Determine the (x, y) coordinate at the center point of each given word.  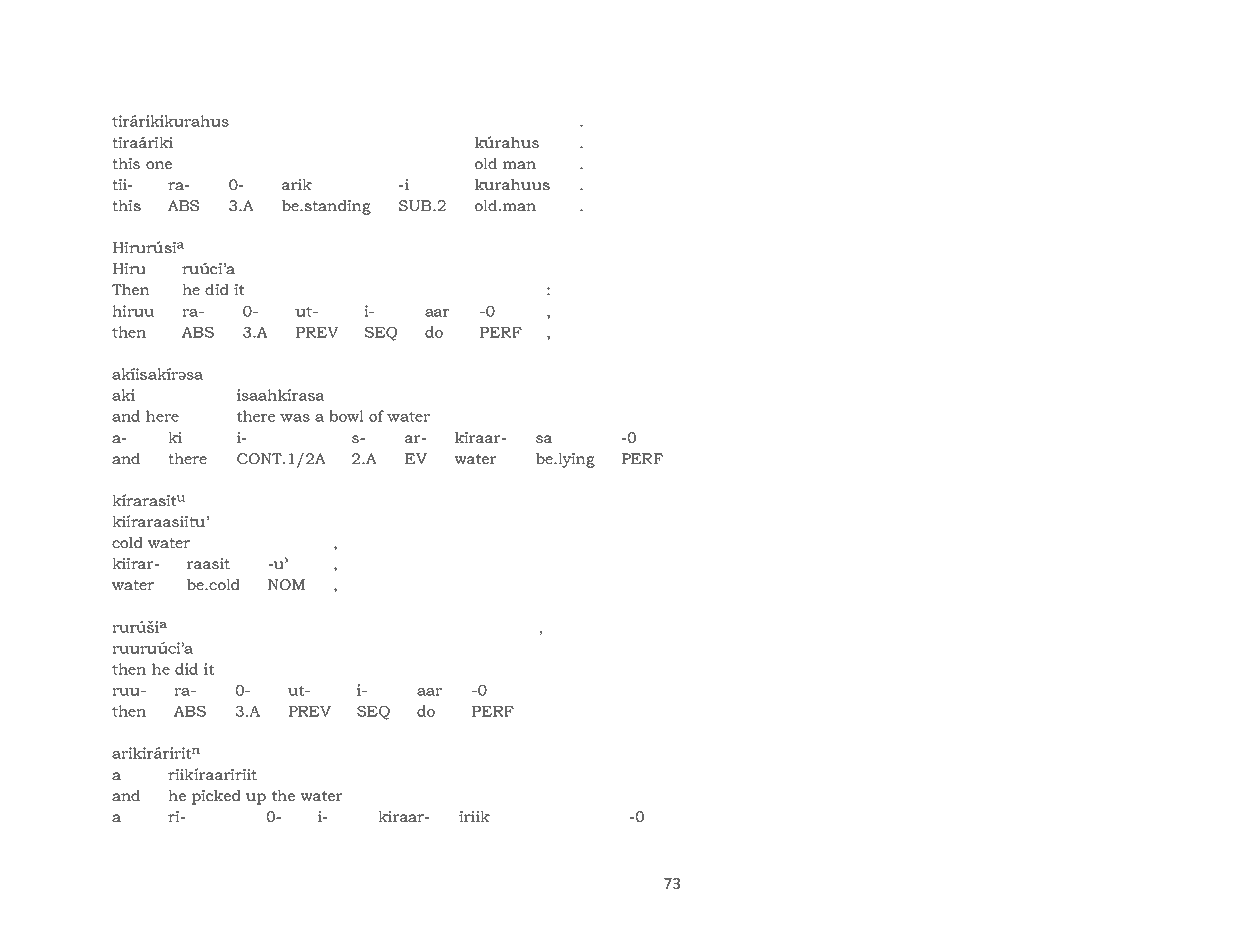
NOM (286, 584)
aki (123, 395)
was (295, 418)
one (159, 165)
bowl (346, 416)
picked (216, 797)
